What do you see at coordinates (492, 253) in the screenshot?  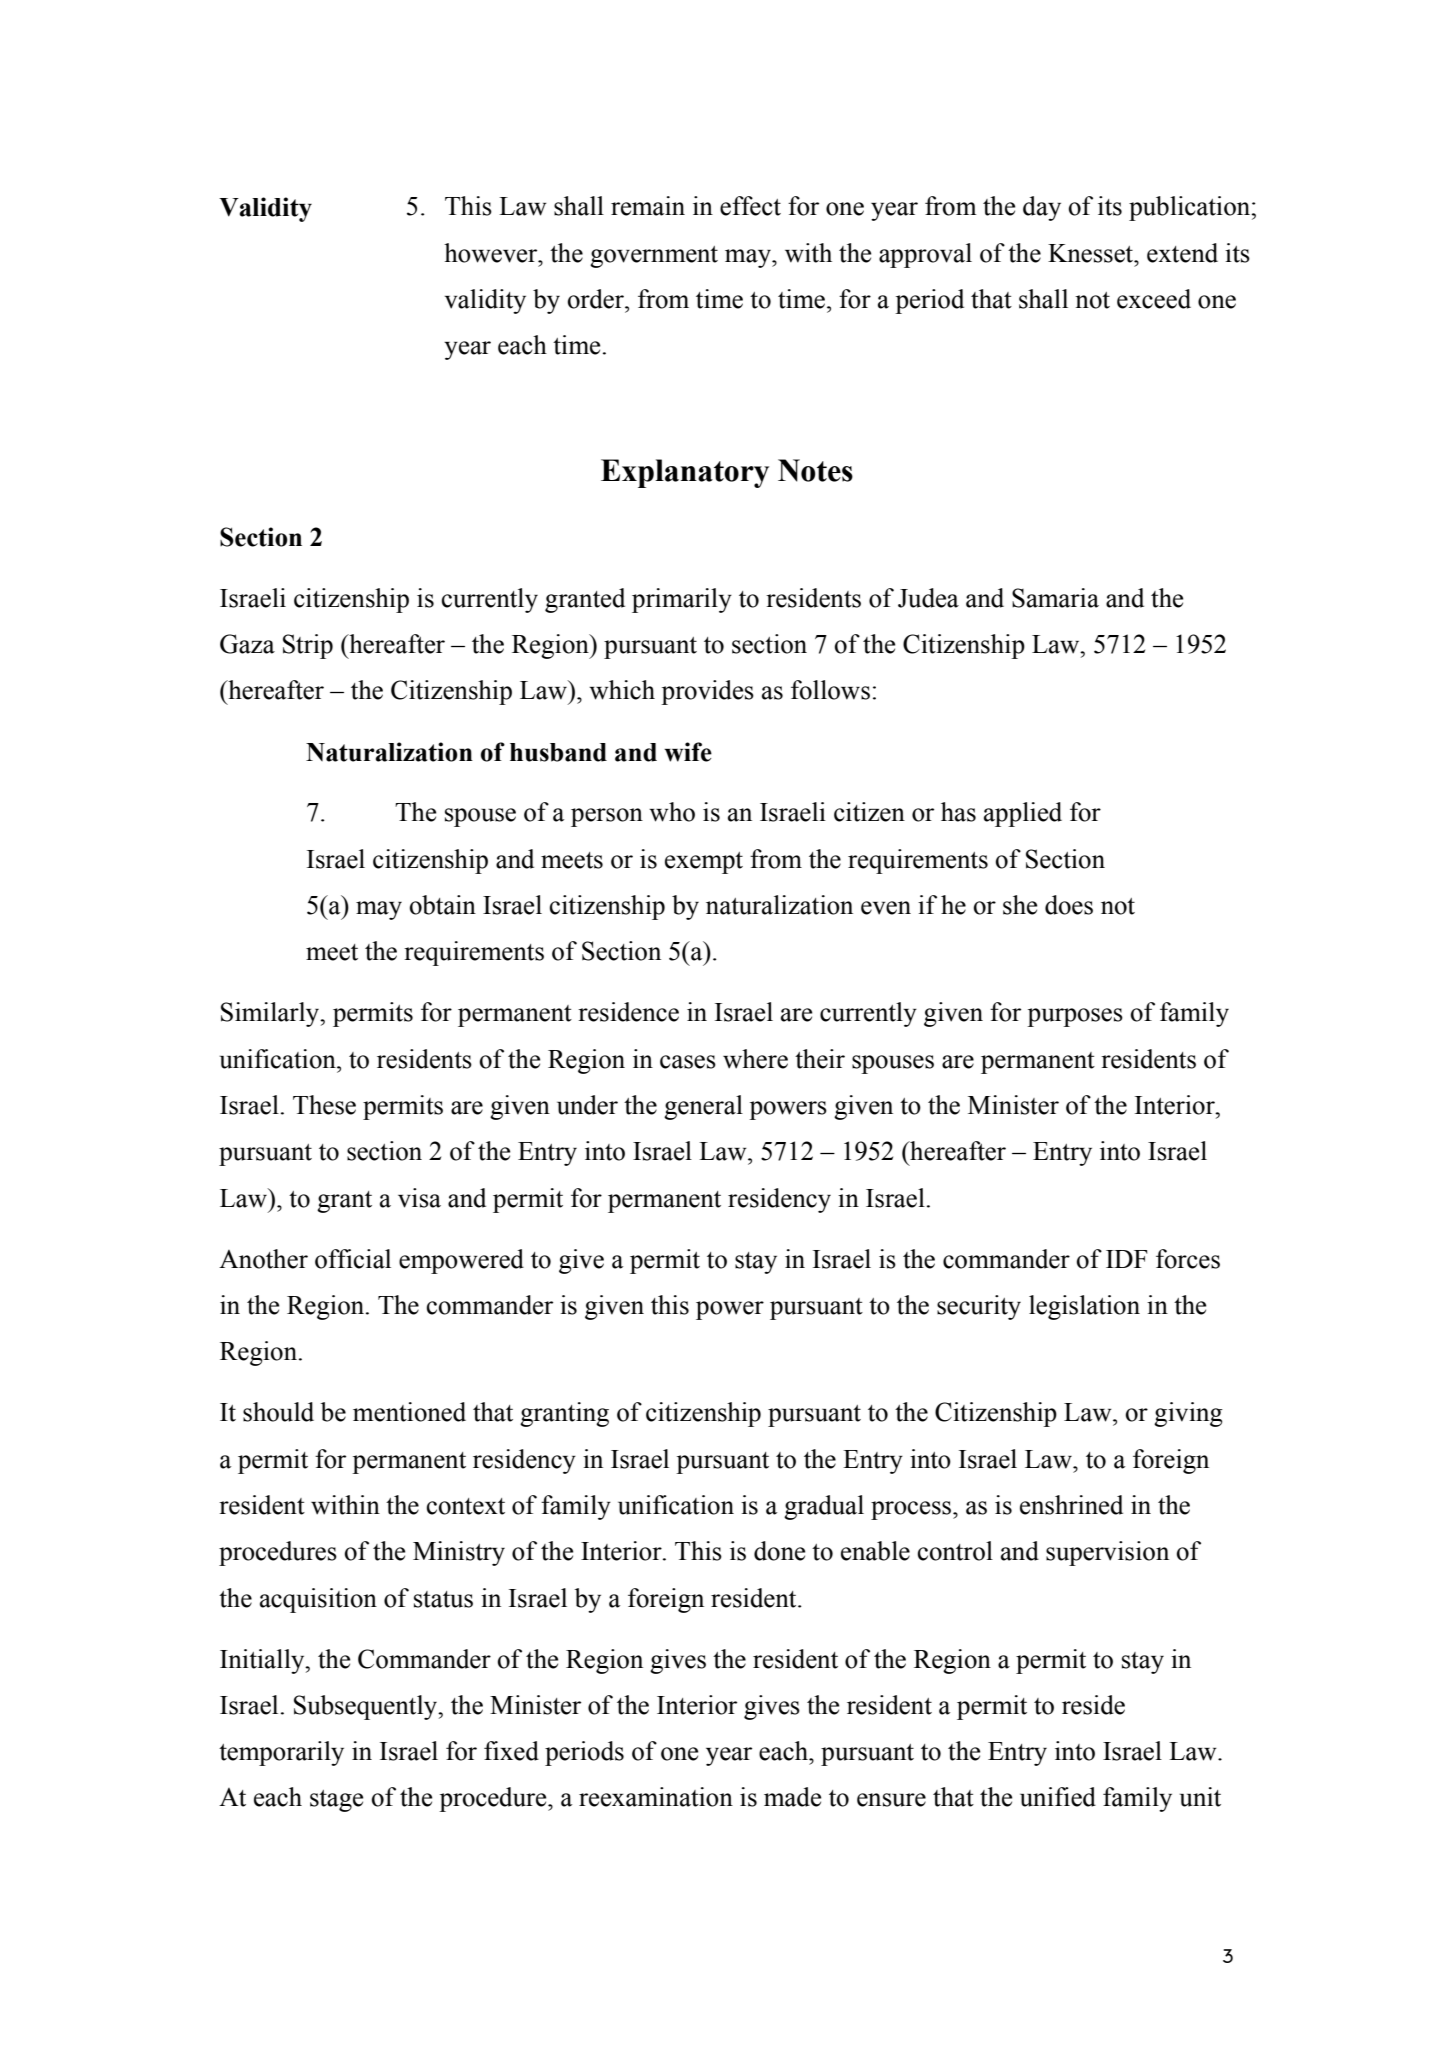 I see `however` at bounding box center [492, 253].
